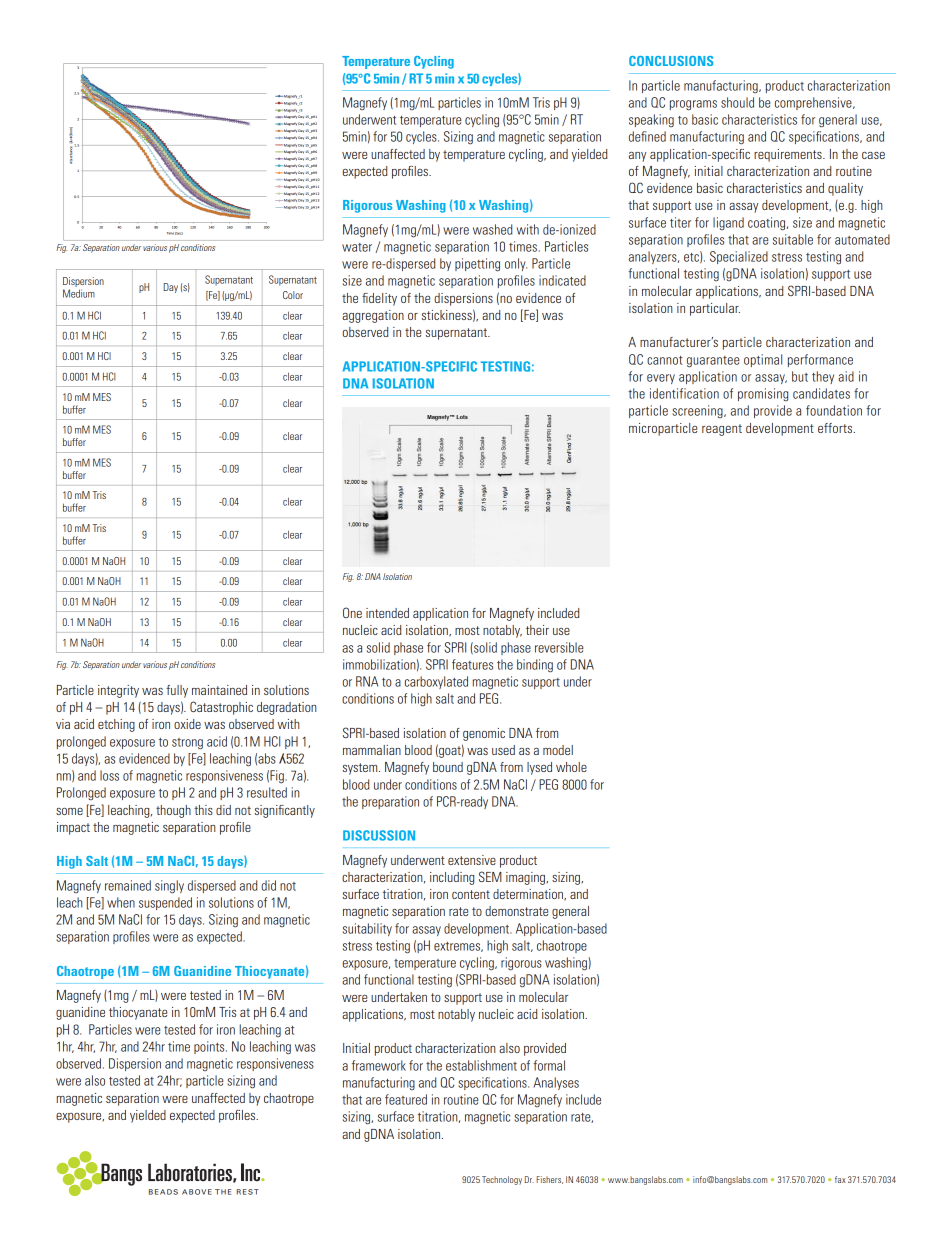 The height and width of the screenshot is (1233, 952). Describe the element at coordinates (840, 1179) in the screenshot. I see `fax` at that location.
